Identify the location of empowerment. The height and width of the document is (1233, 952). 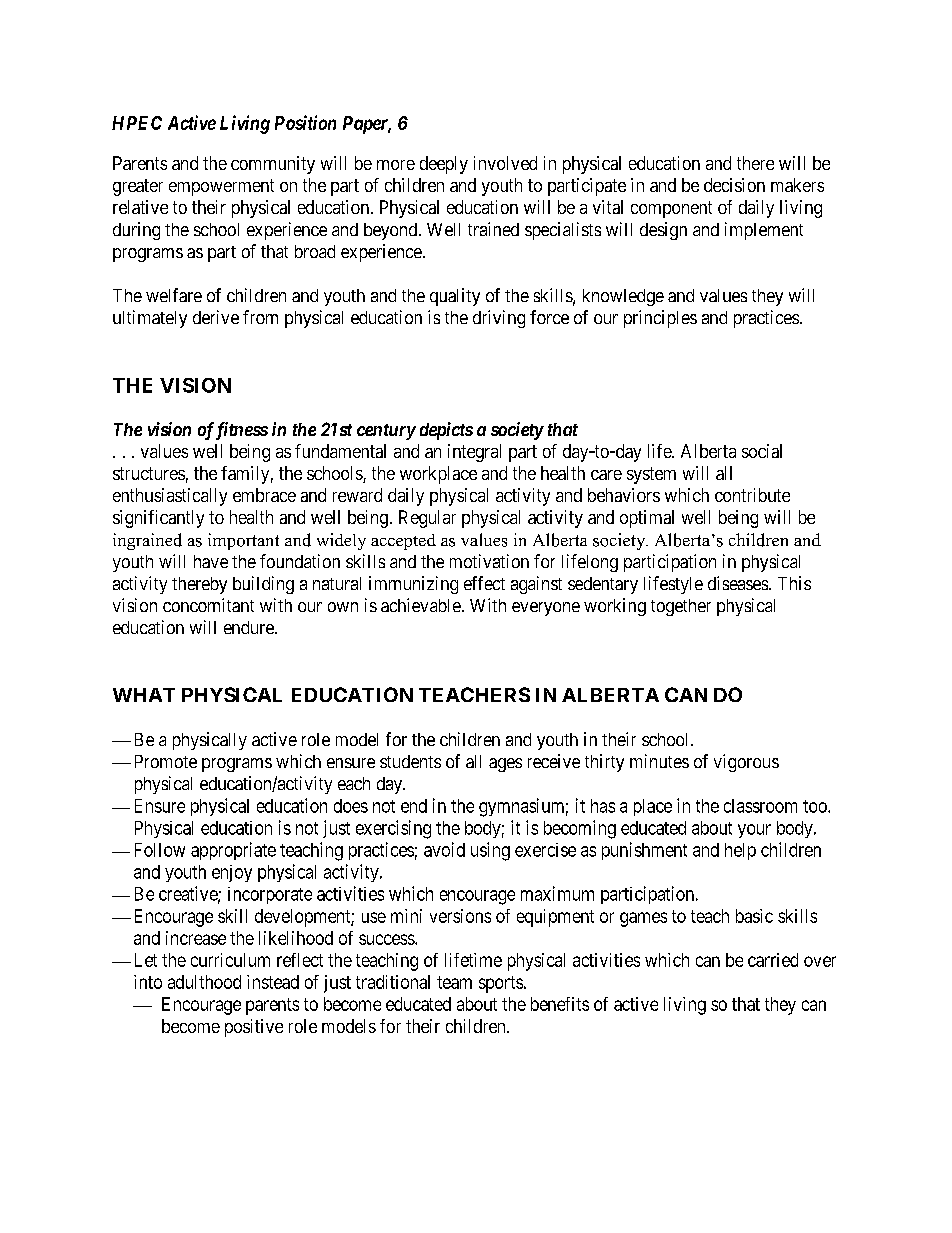
(221, 187).
